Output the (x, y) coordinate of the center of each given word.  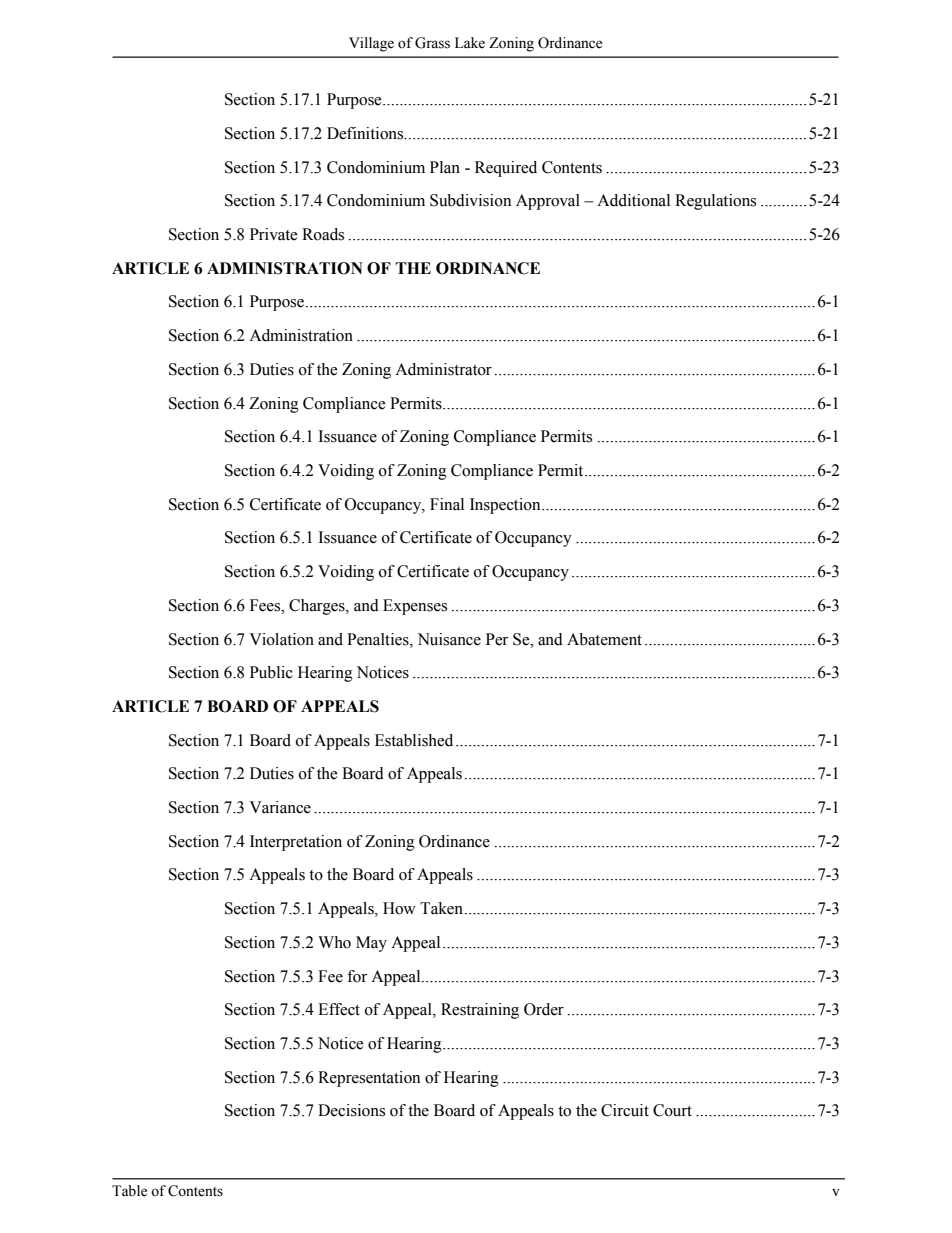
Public (271, 672)
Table (129, 1191)
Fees (266, 605)
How (399, 908)
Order (544, 1009)
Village (371, 44)
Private (274, 234)
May (371, 944)
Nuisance (449, 639)
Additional (633, 200)
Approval (548, 202)
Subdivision (470, 200)
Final (447, 504)
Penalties (379, 639)
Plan (445, 167)
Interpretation (296, 843)
